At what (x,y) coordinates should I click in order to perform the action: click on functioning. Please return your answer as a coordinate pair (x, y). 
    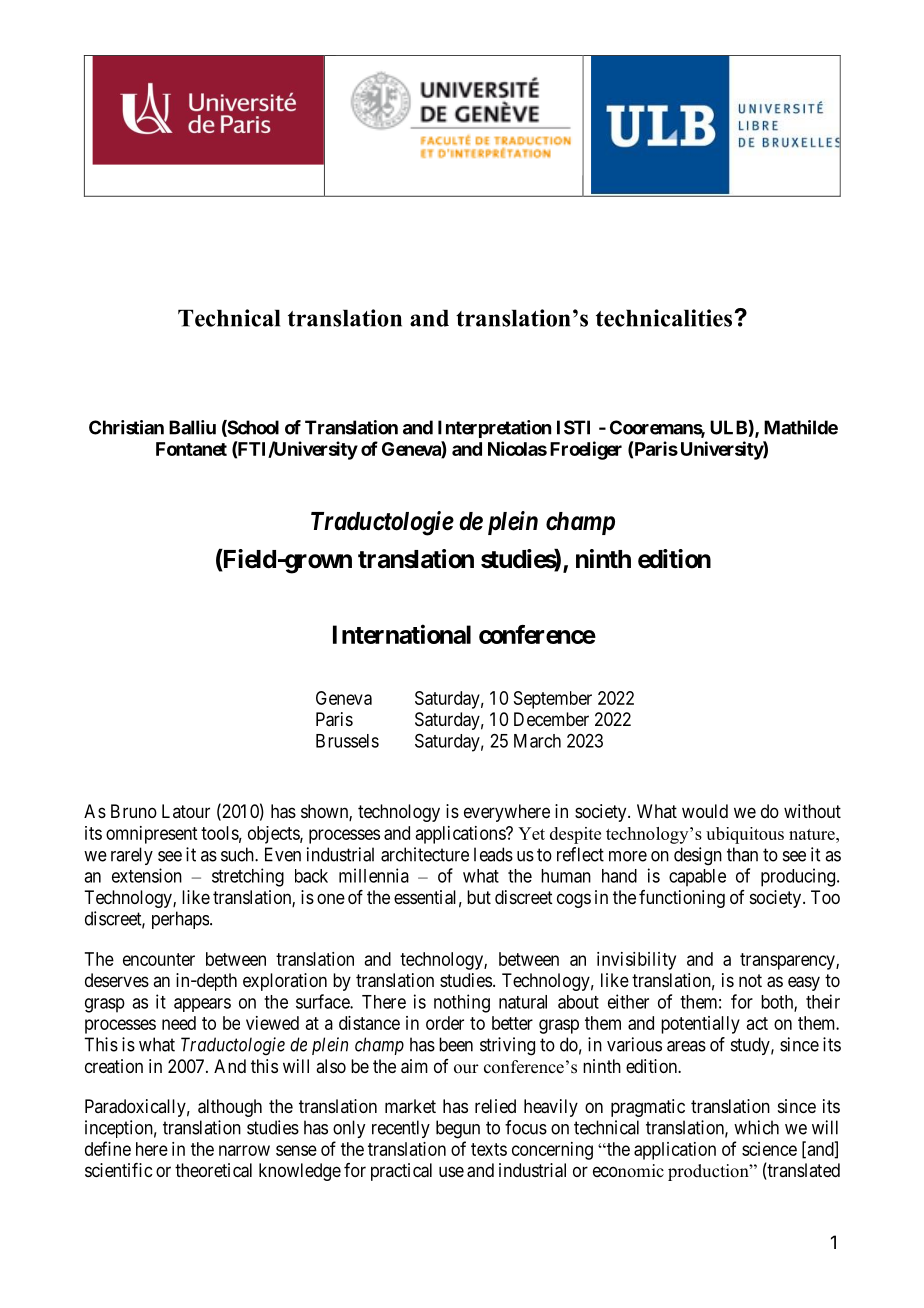
    Looking at the image, I should click on (682, 899).
